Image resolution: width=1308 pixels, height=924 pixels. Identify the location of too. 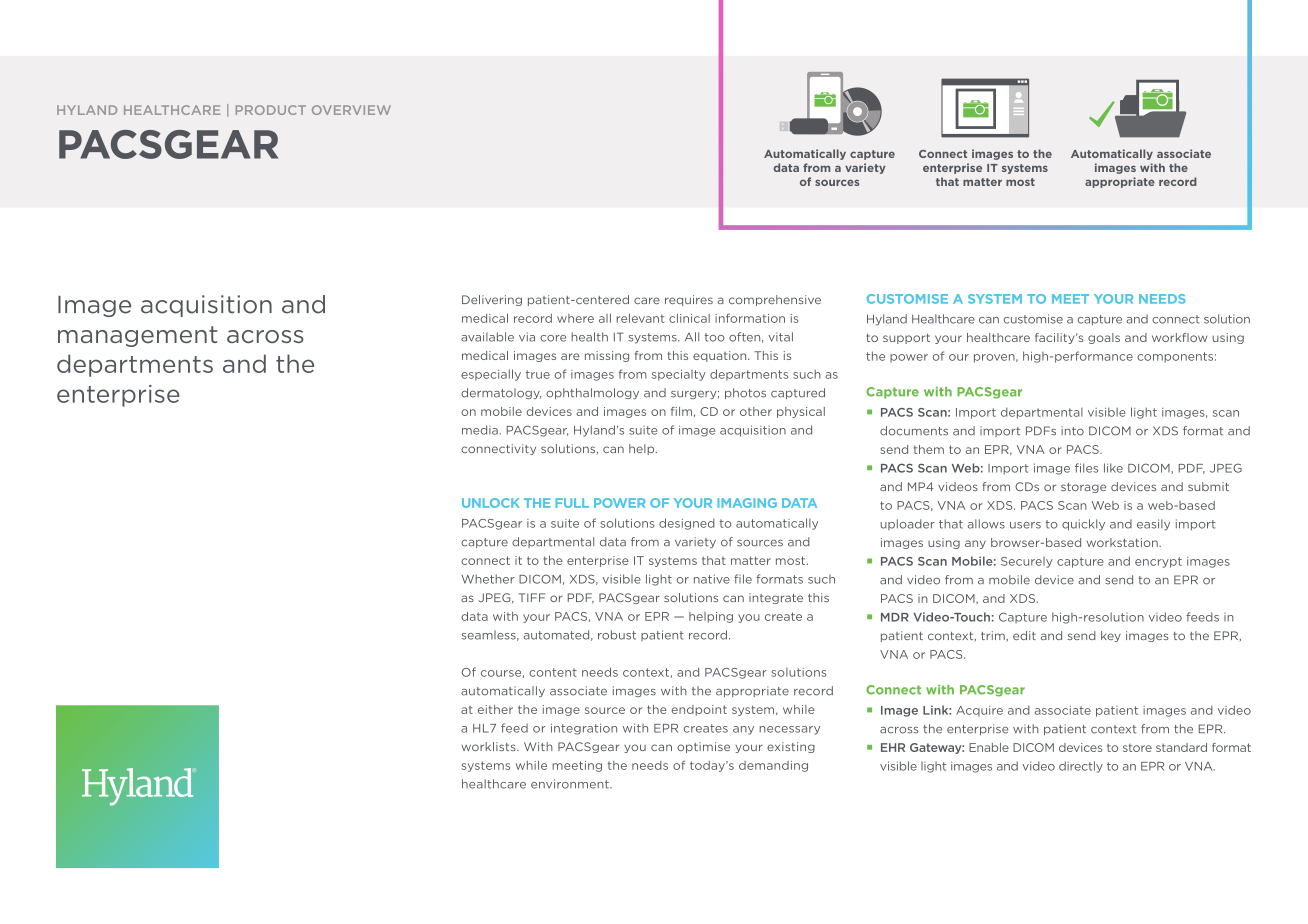
(714, 337).
